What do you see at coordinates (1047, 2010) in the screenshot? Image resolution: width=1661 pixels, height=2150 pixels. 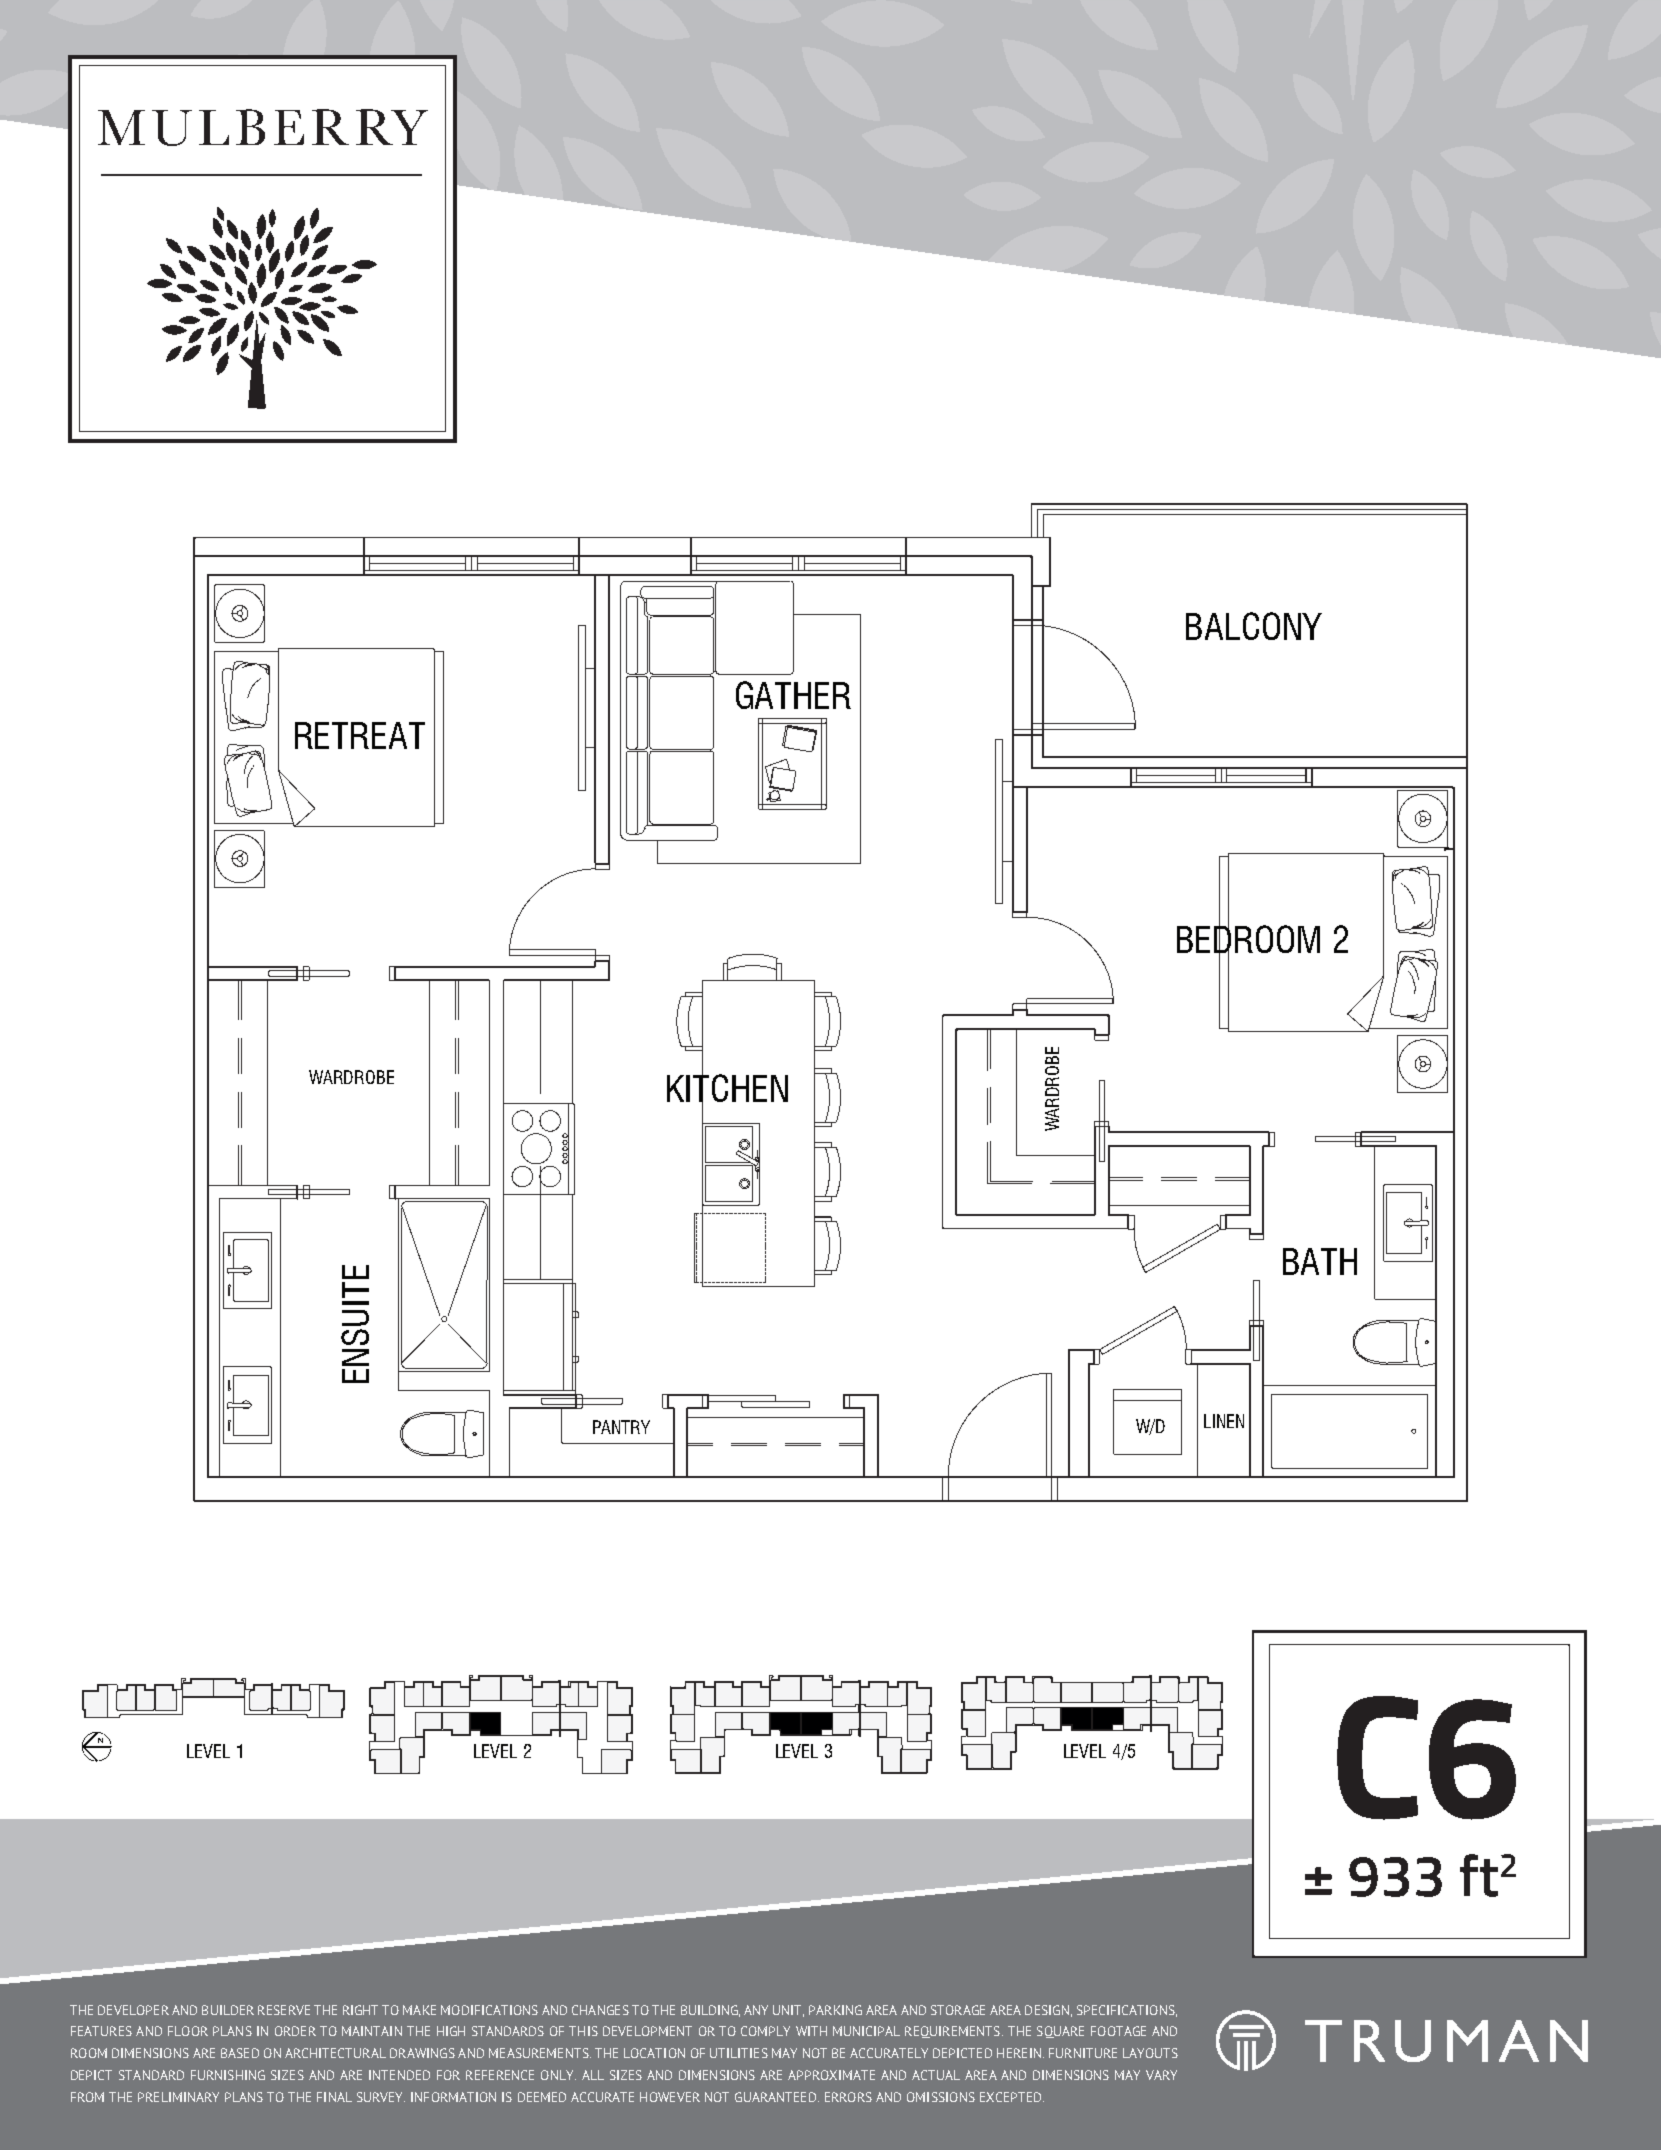 I see `DESIGN` at bounding box center [1047, 2010].
